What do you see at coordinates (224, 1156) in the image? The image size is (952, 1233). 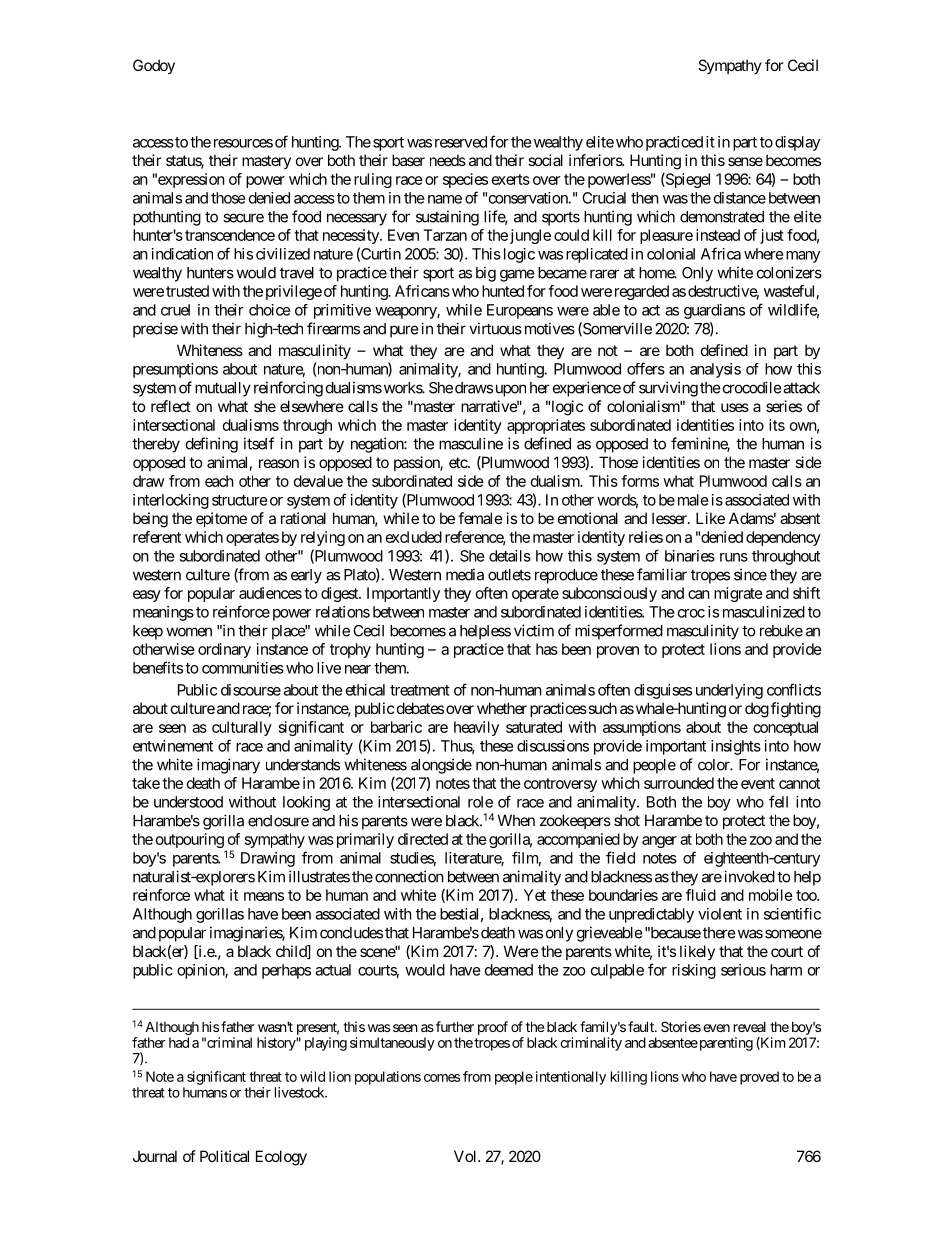 I see `Political` at bounding box center [224, 1156].
